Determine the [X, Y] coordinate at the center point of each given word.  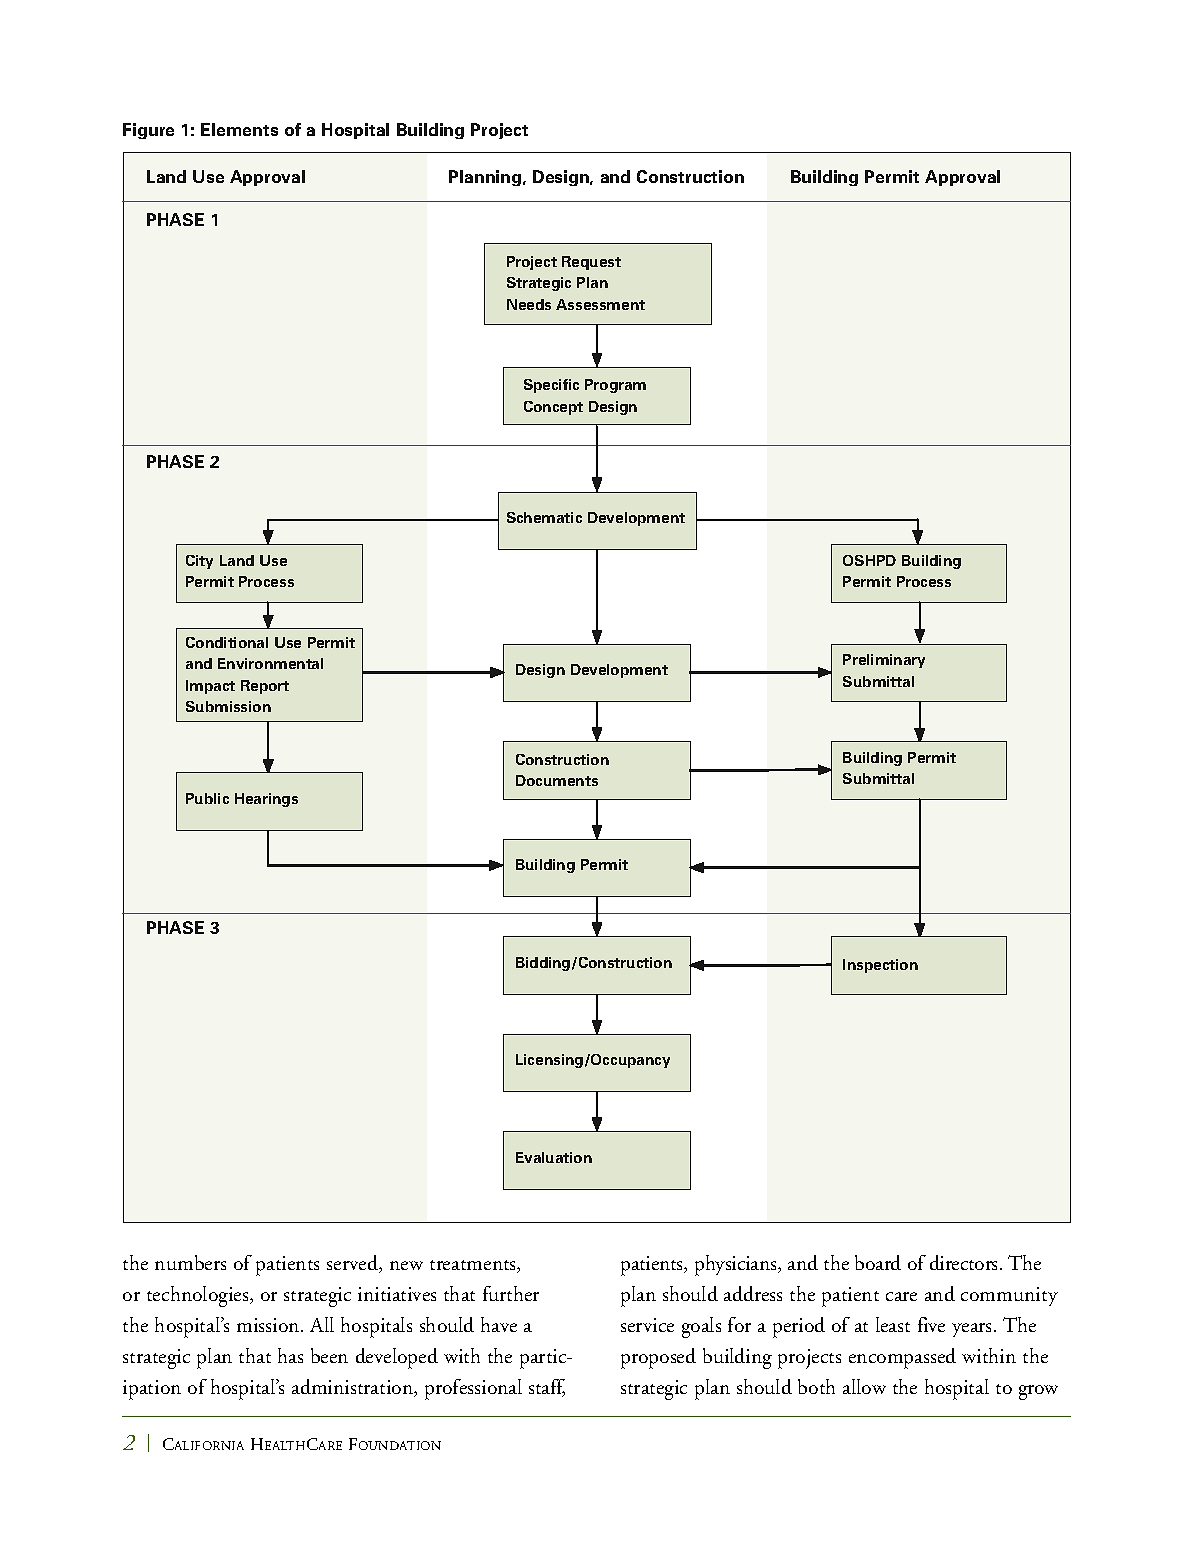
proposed [658, 1358]
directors [965, 1262]
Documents [557, 780]
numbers [190, 1262]
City [199, 562]
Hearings [266, 800]
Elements [239, 129]
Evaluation [554, 1157]
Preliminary [884, 661]
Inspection [880, 966]
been [329, 1355]
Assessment [600, 304]
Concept [553, 408]
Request [591, 263]
